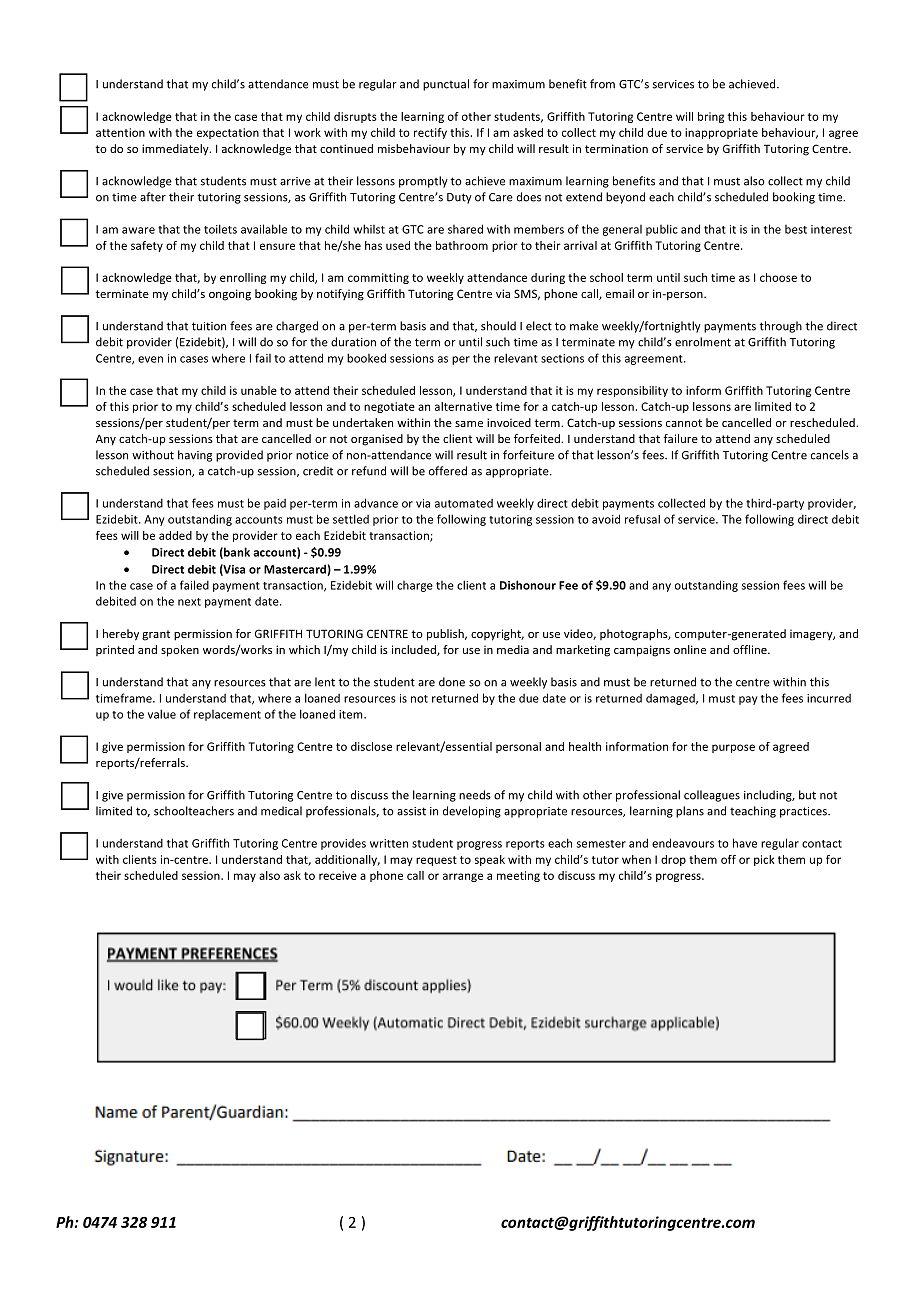 The width and height of the page is (924, 1308). Describe the element at coordinates (462, 245) in the page. I see `bathroom` at that location.
